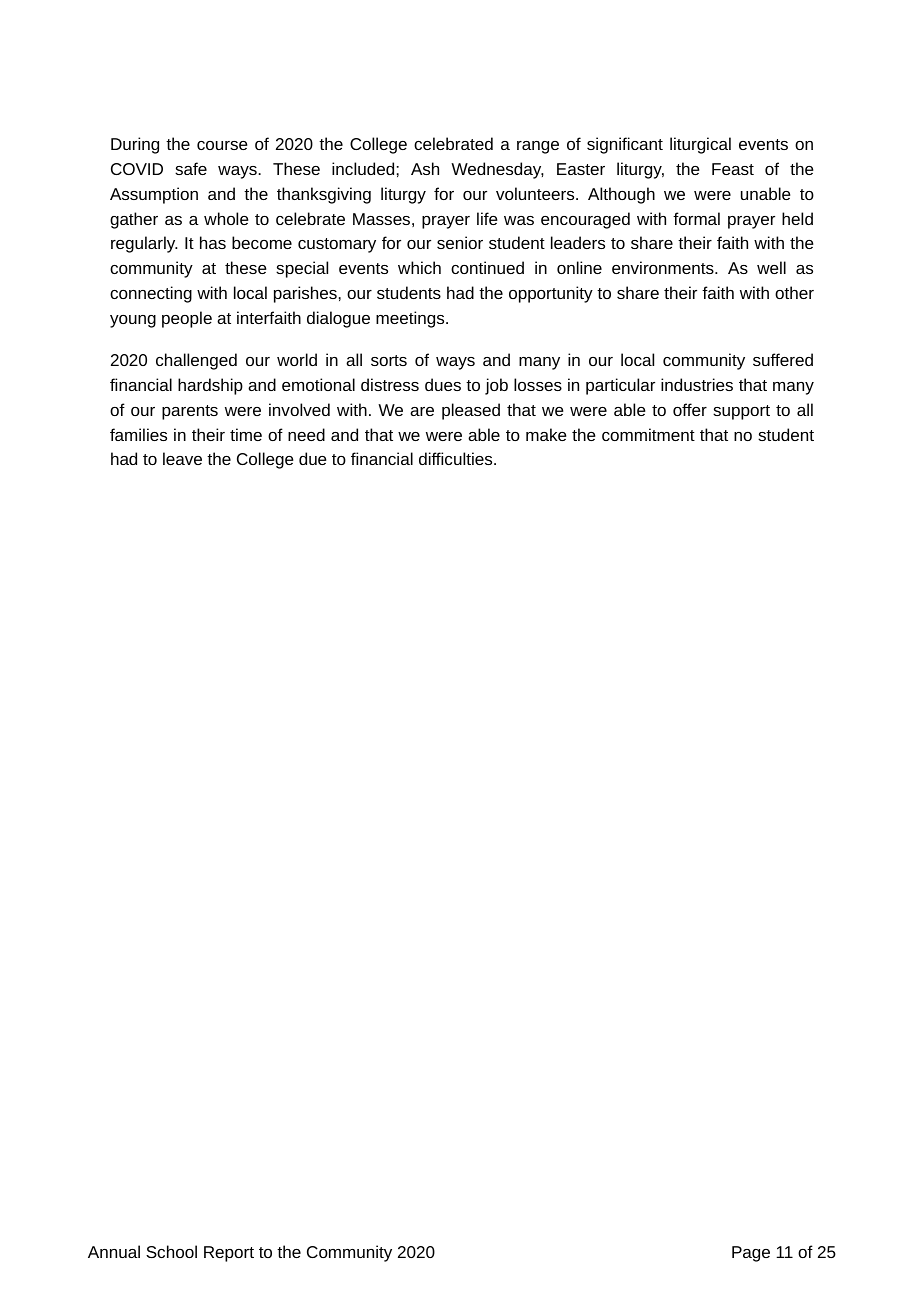  Describe the element at coordinates (171, 1251) in the image. I see `School` at that location.
